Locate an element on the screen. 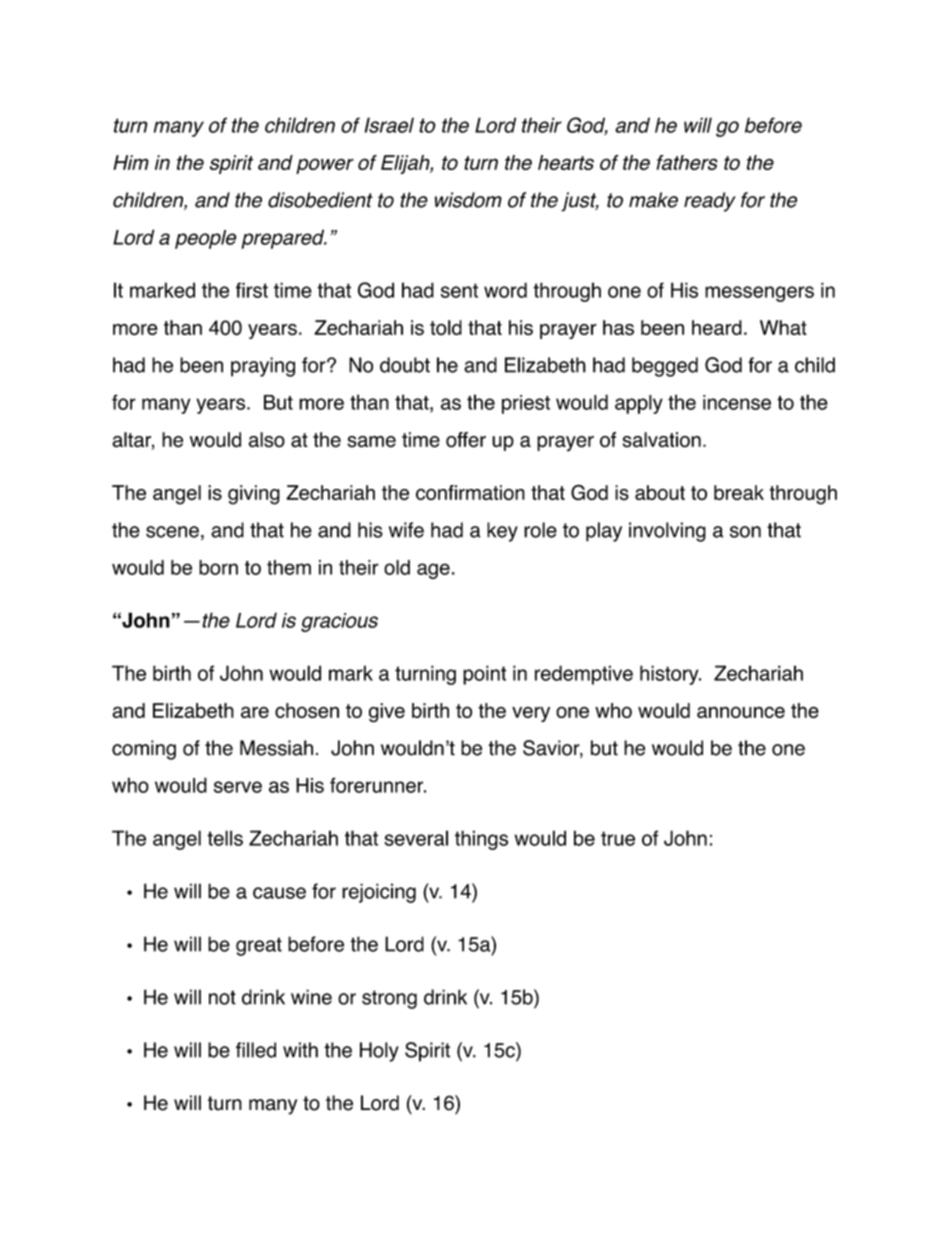 Image resolution: width=952 pixels, height=1233 pixels. Him is located at coordinates (131, 162).
